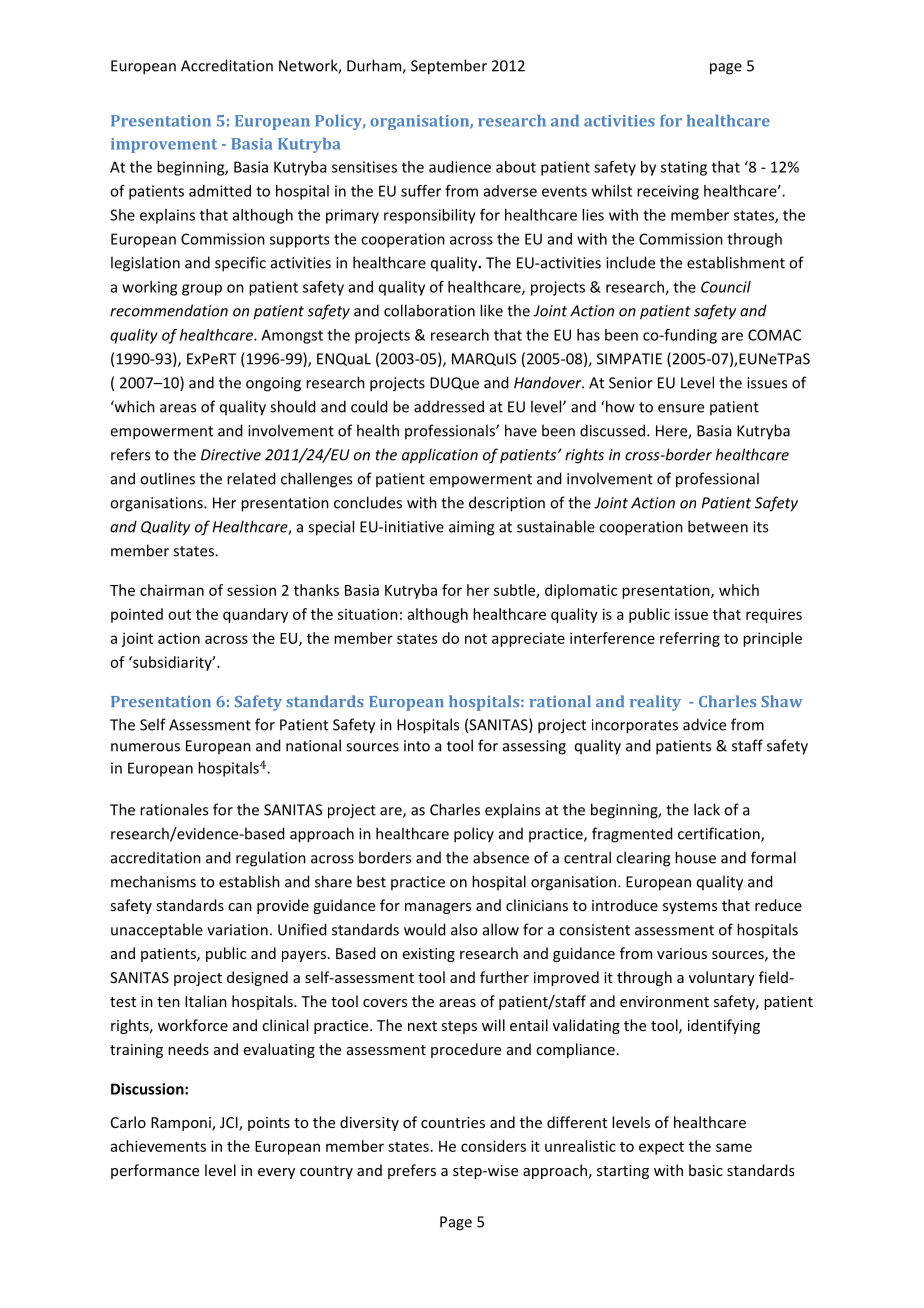  Describe the element at coordinates (417, 746) in the image. I see `into` at that location.
